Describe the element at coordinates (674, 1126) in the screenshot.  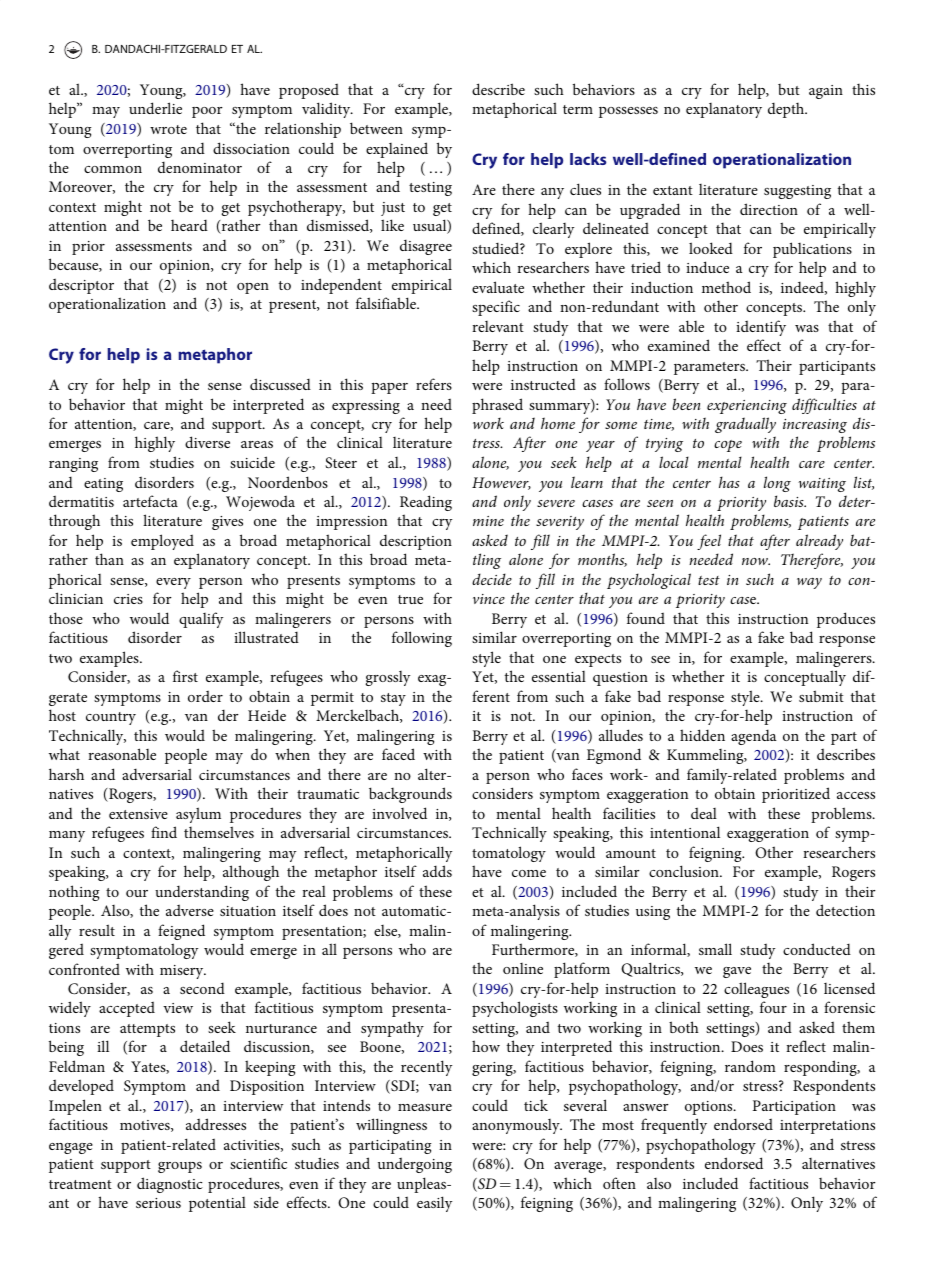
I see `frequently` at that location.
